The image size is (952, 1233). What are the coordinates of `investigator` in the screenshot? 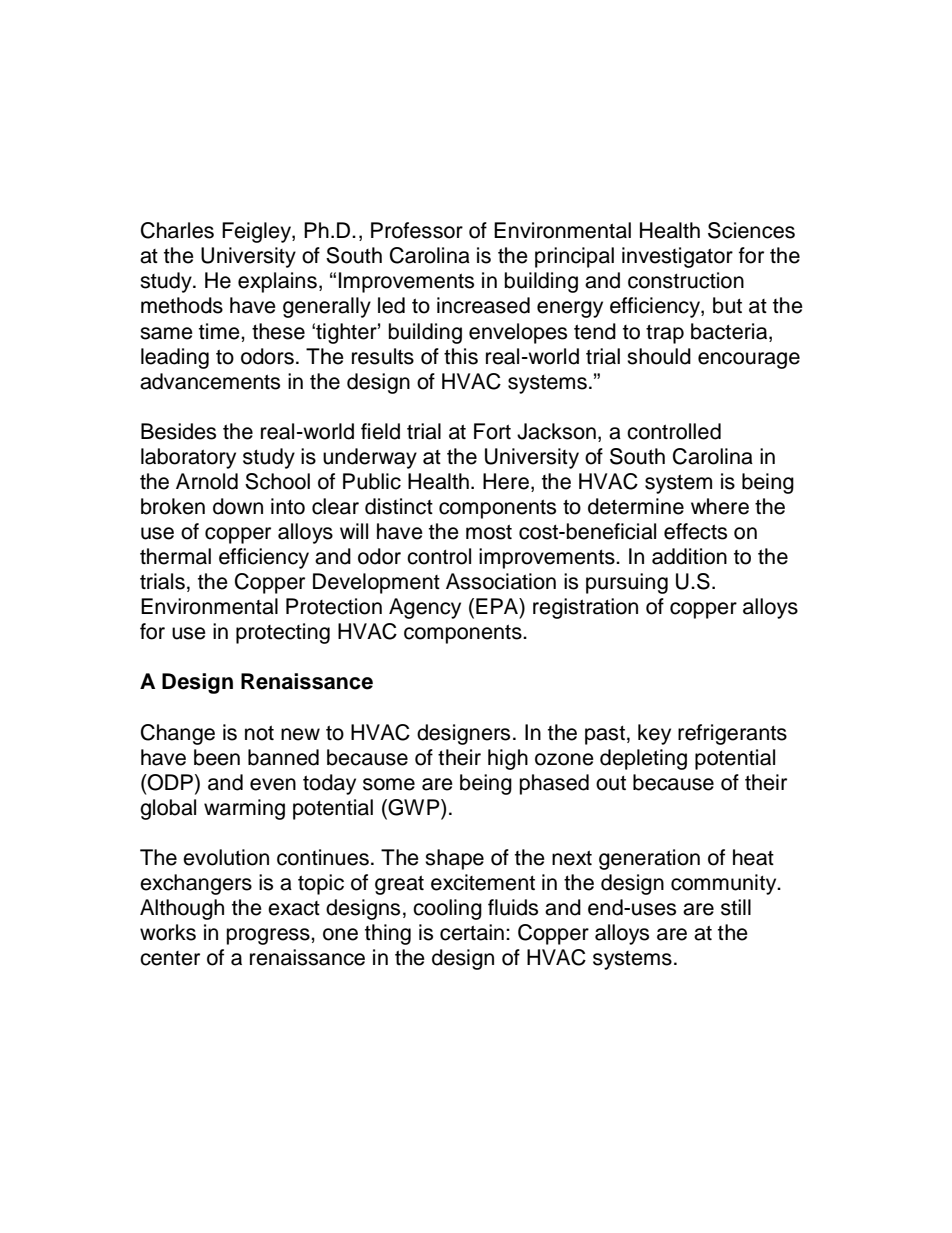 It's located at (677, 257).
